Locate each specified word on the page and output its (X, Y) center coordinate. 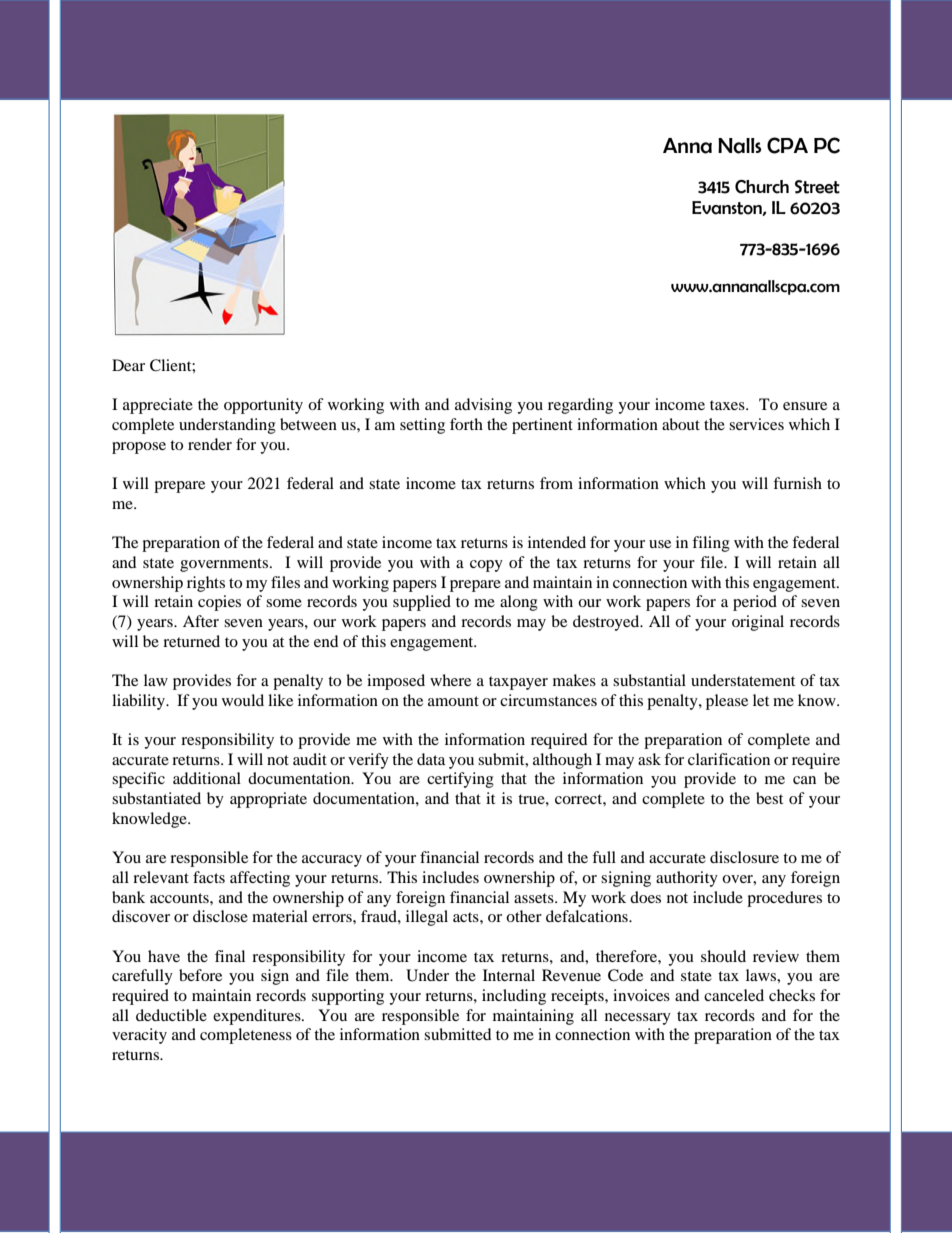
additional (207, 778)
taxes (728, 405)
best (769, 798)
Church (762, 187)
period (755, 603)
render (210, 444)
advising (483, 406)
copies (219, 603)
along (519, 603)
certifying (460, 780)
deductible (171, 1015)
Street (817, 187)
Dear (128, 365)
